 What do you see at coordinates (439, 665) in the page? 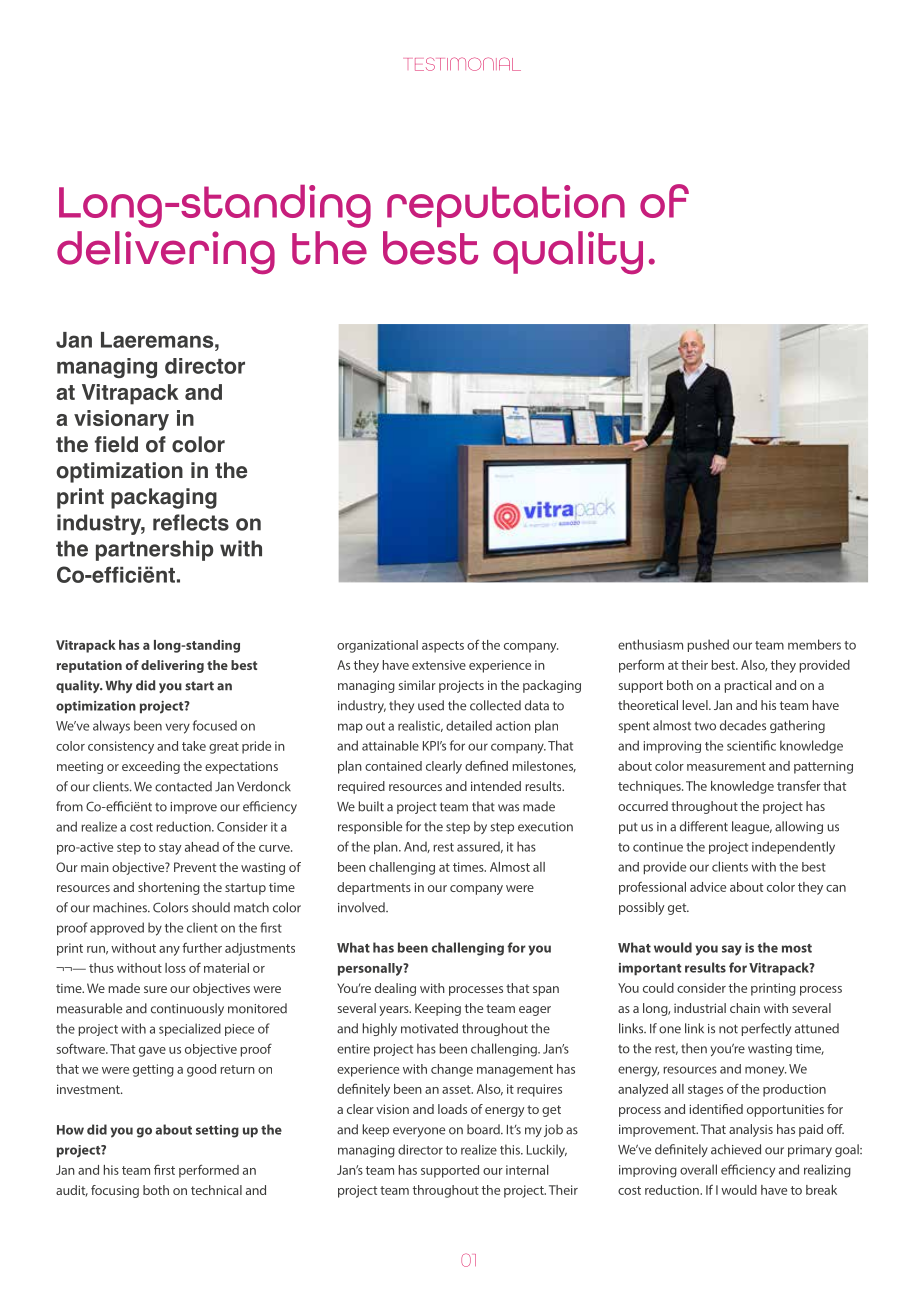
I see `extensive` at bounding box center [439, 665].
